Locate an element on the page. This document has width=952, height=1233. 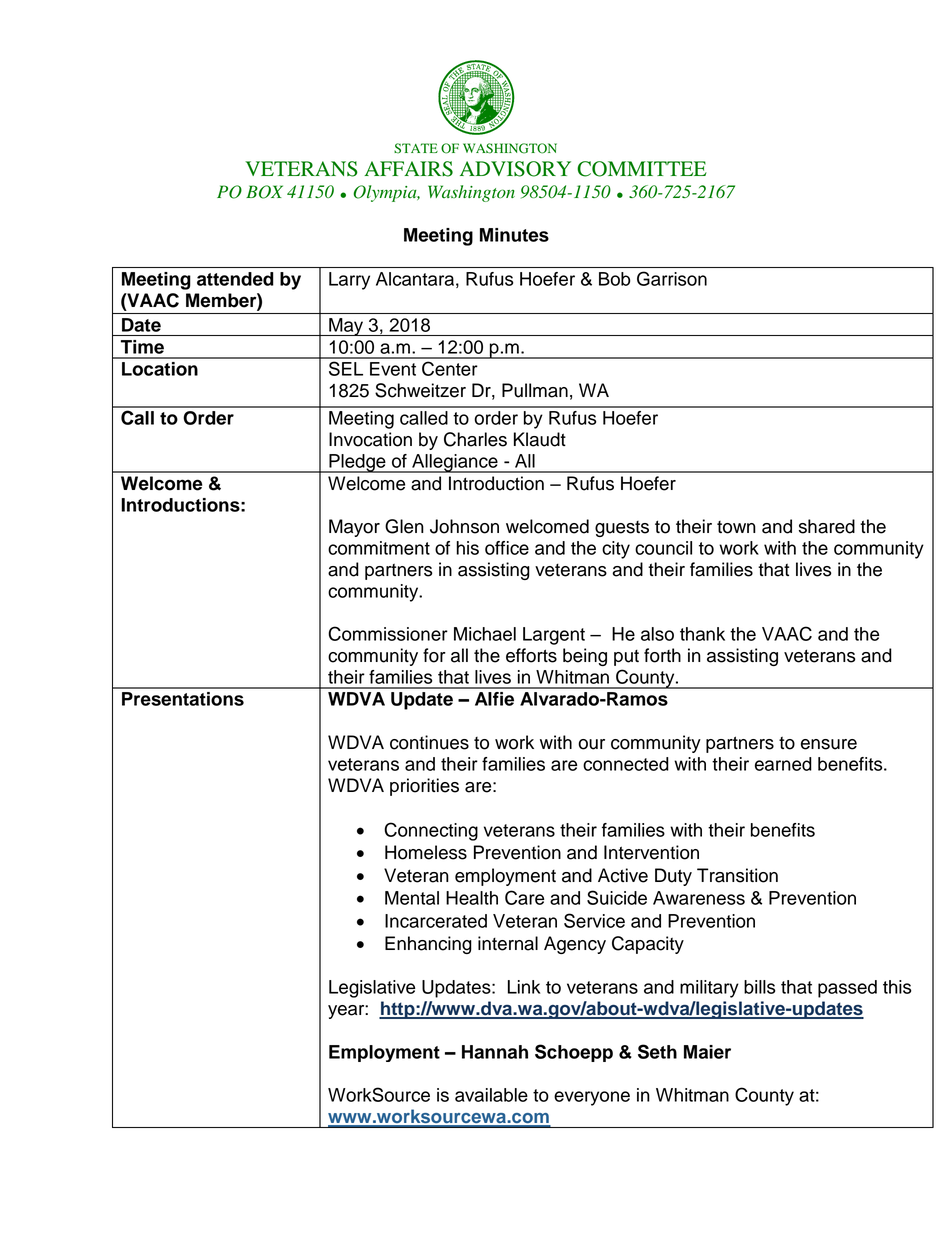
Transition is located at coordinates (737, 875).
